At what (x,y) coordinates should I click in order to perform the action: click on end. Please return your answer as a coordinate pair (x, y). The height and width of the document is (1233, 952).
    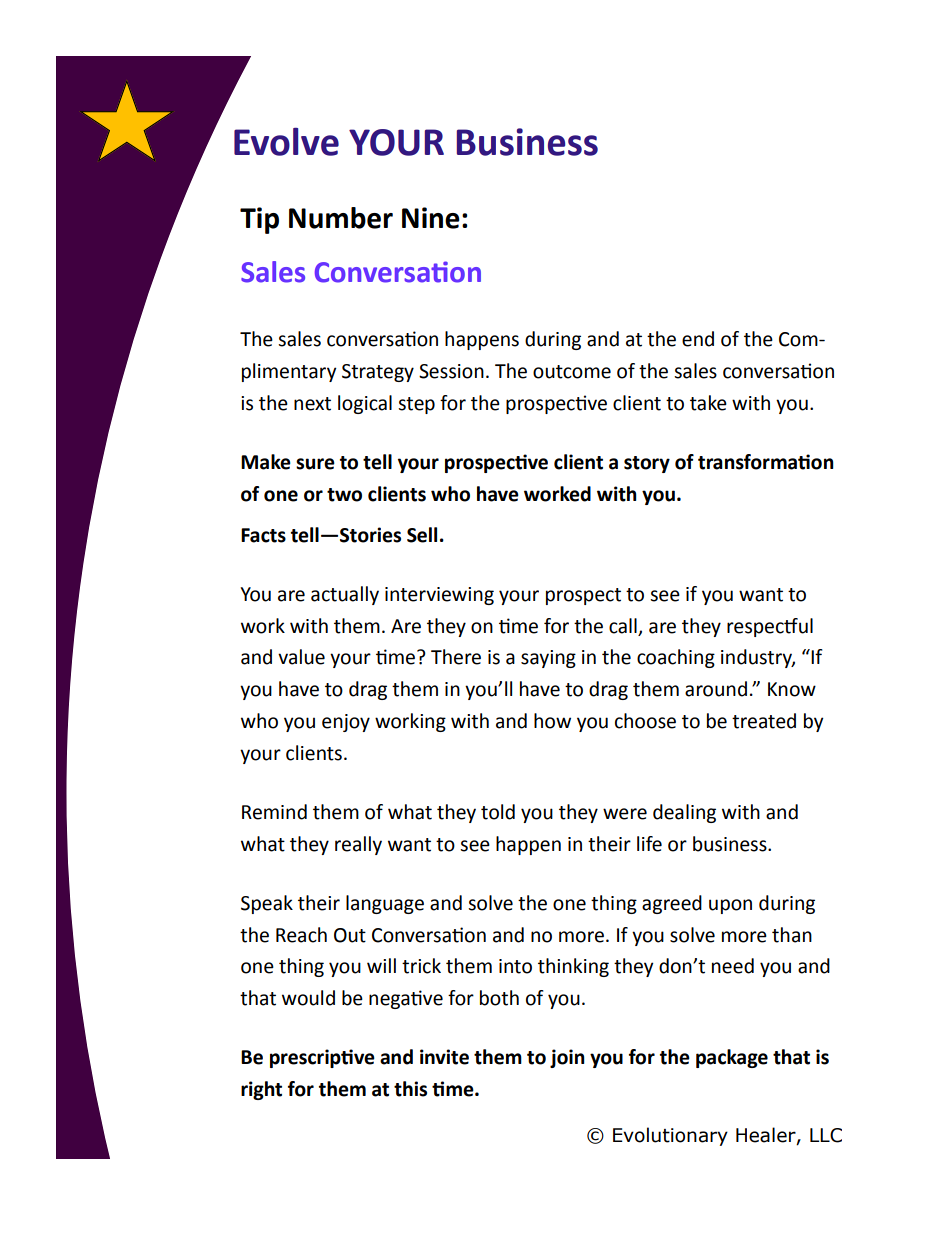
    Looking at the image, I should click on (698, 339).
